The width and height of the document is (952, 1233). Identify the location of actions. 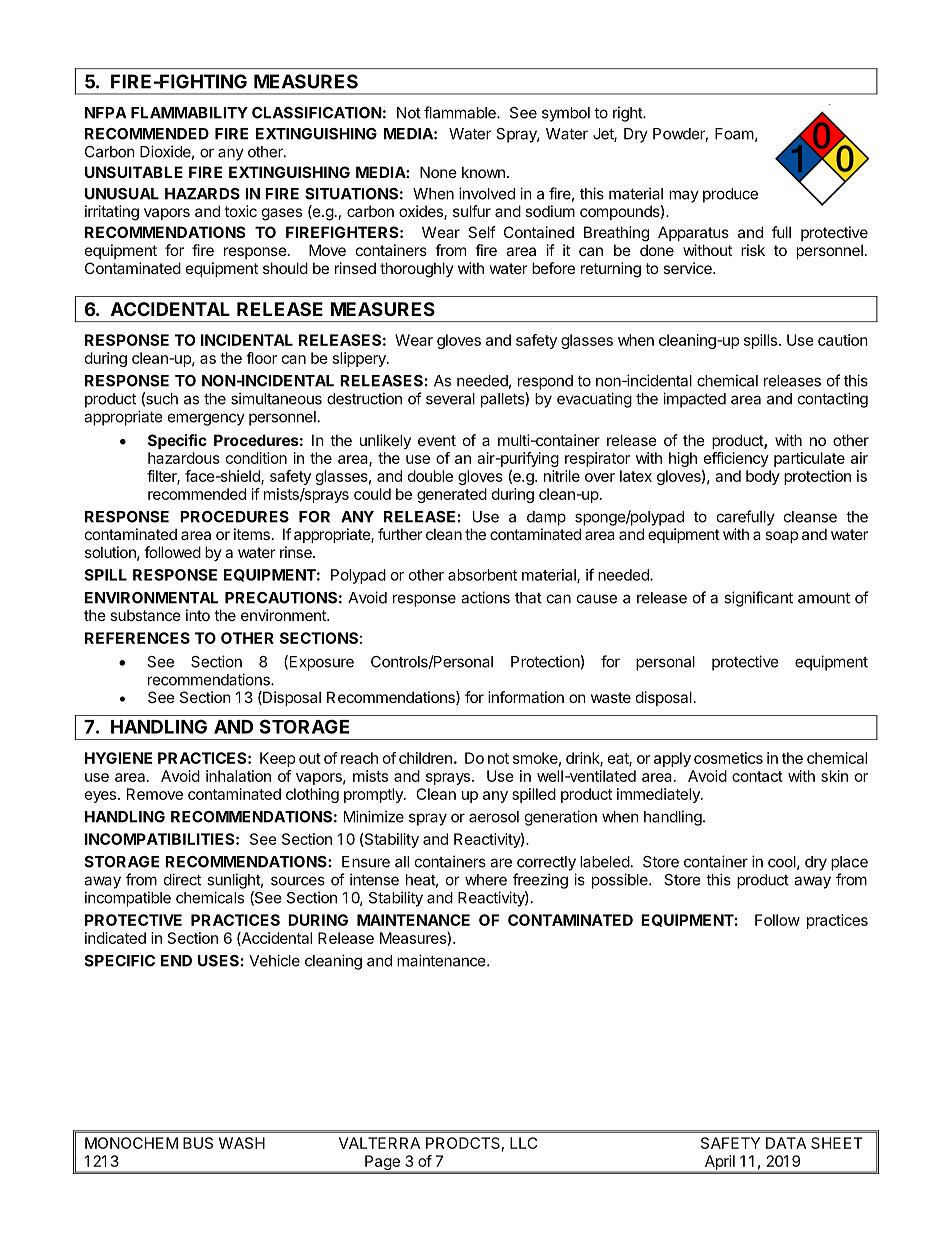
(485, 597).
